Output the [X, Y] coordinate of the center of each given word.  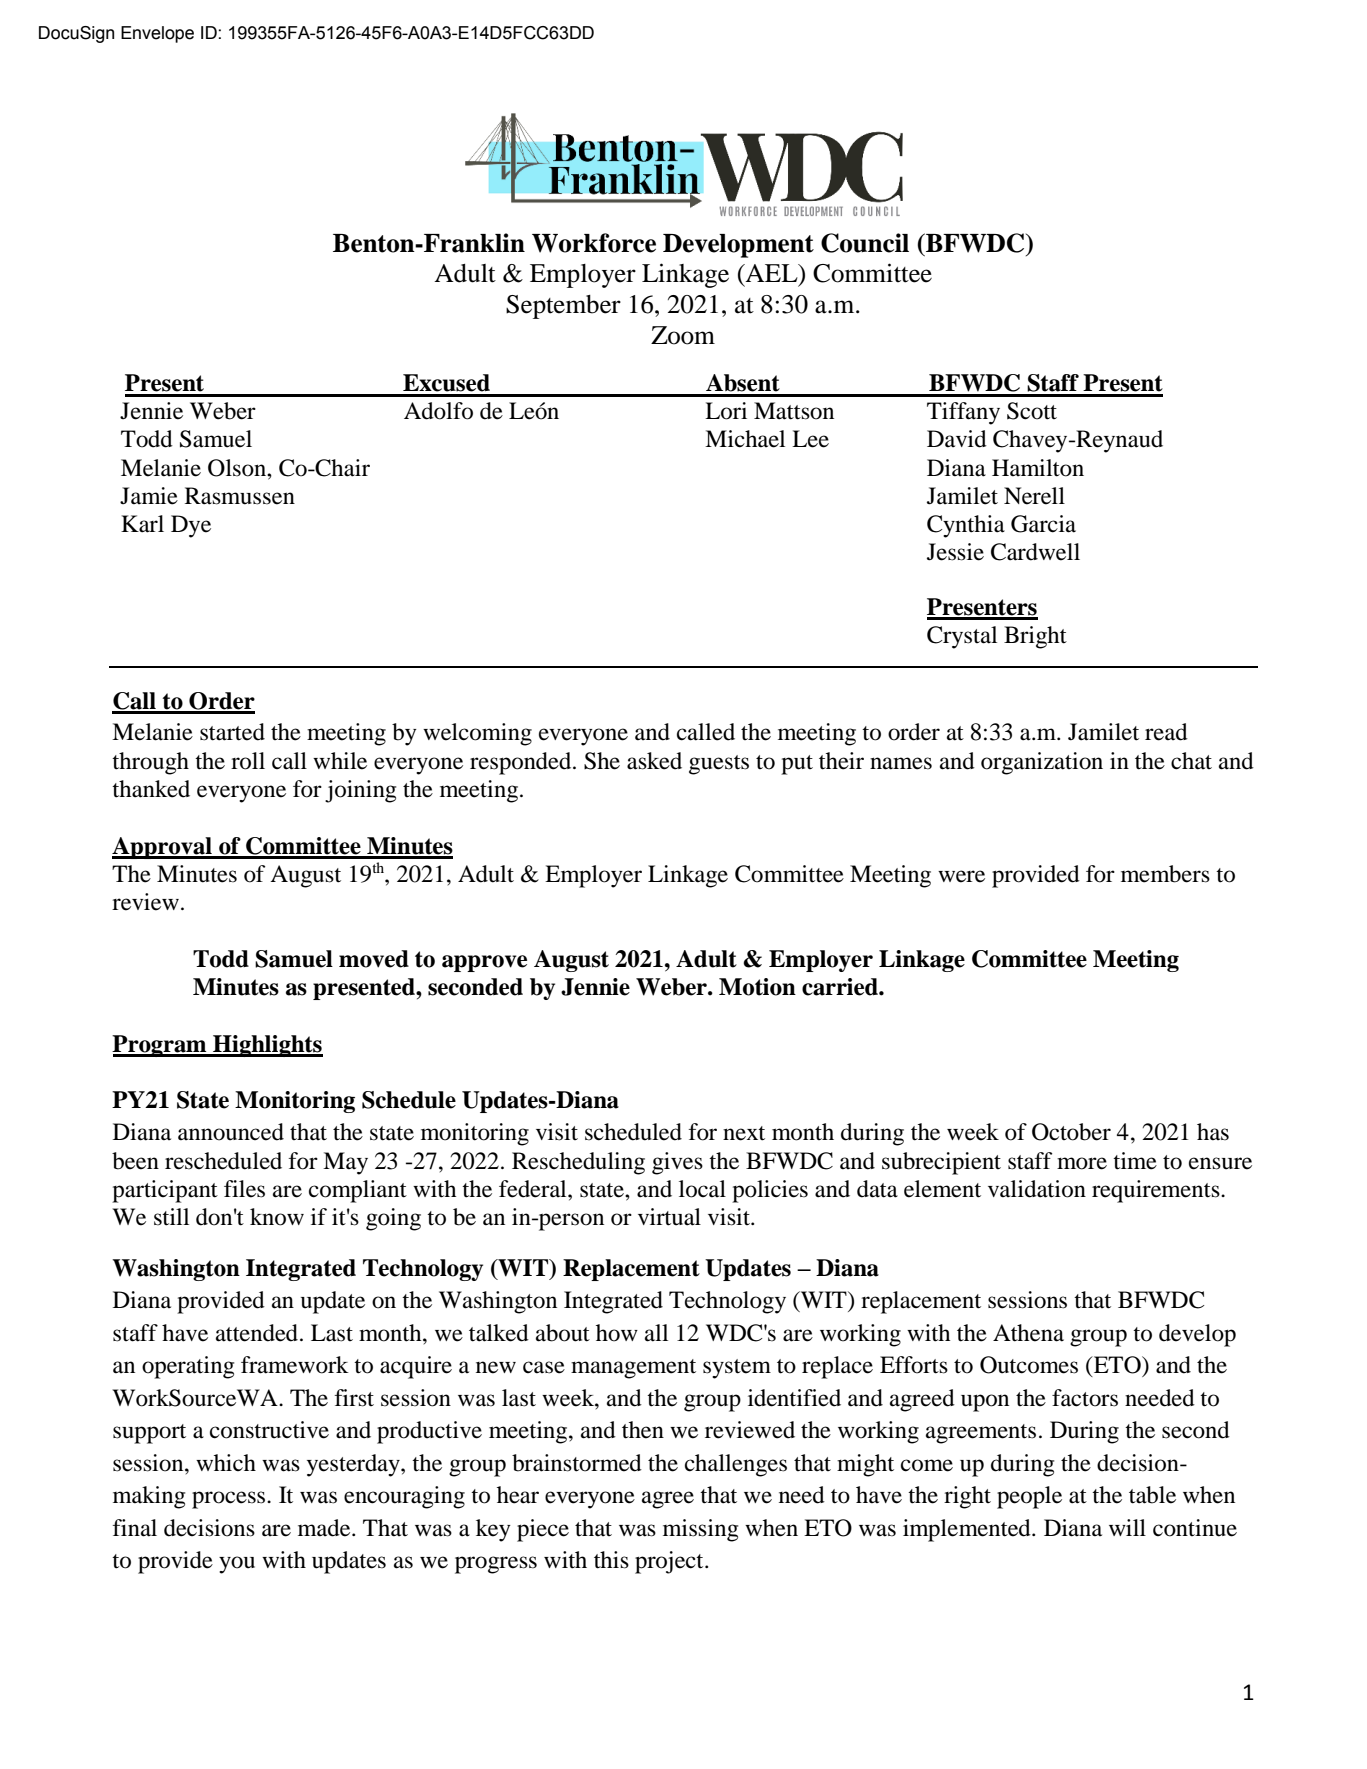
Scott [1032, 411]
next [744, 1133]
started [232, 732]
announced [231, 1132]
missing [700, 1530]
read [1166, 732]
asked [654, 761]
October [1071, 1132]
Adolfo [438, 411]
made [325, 1528]
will [1127, 1527]
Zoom [683, 335]
